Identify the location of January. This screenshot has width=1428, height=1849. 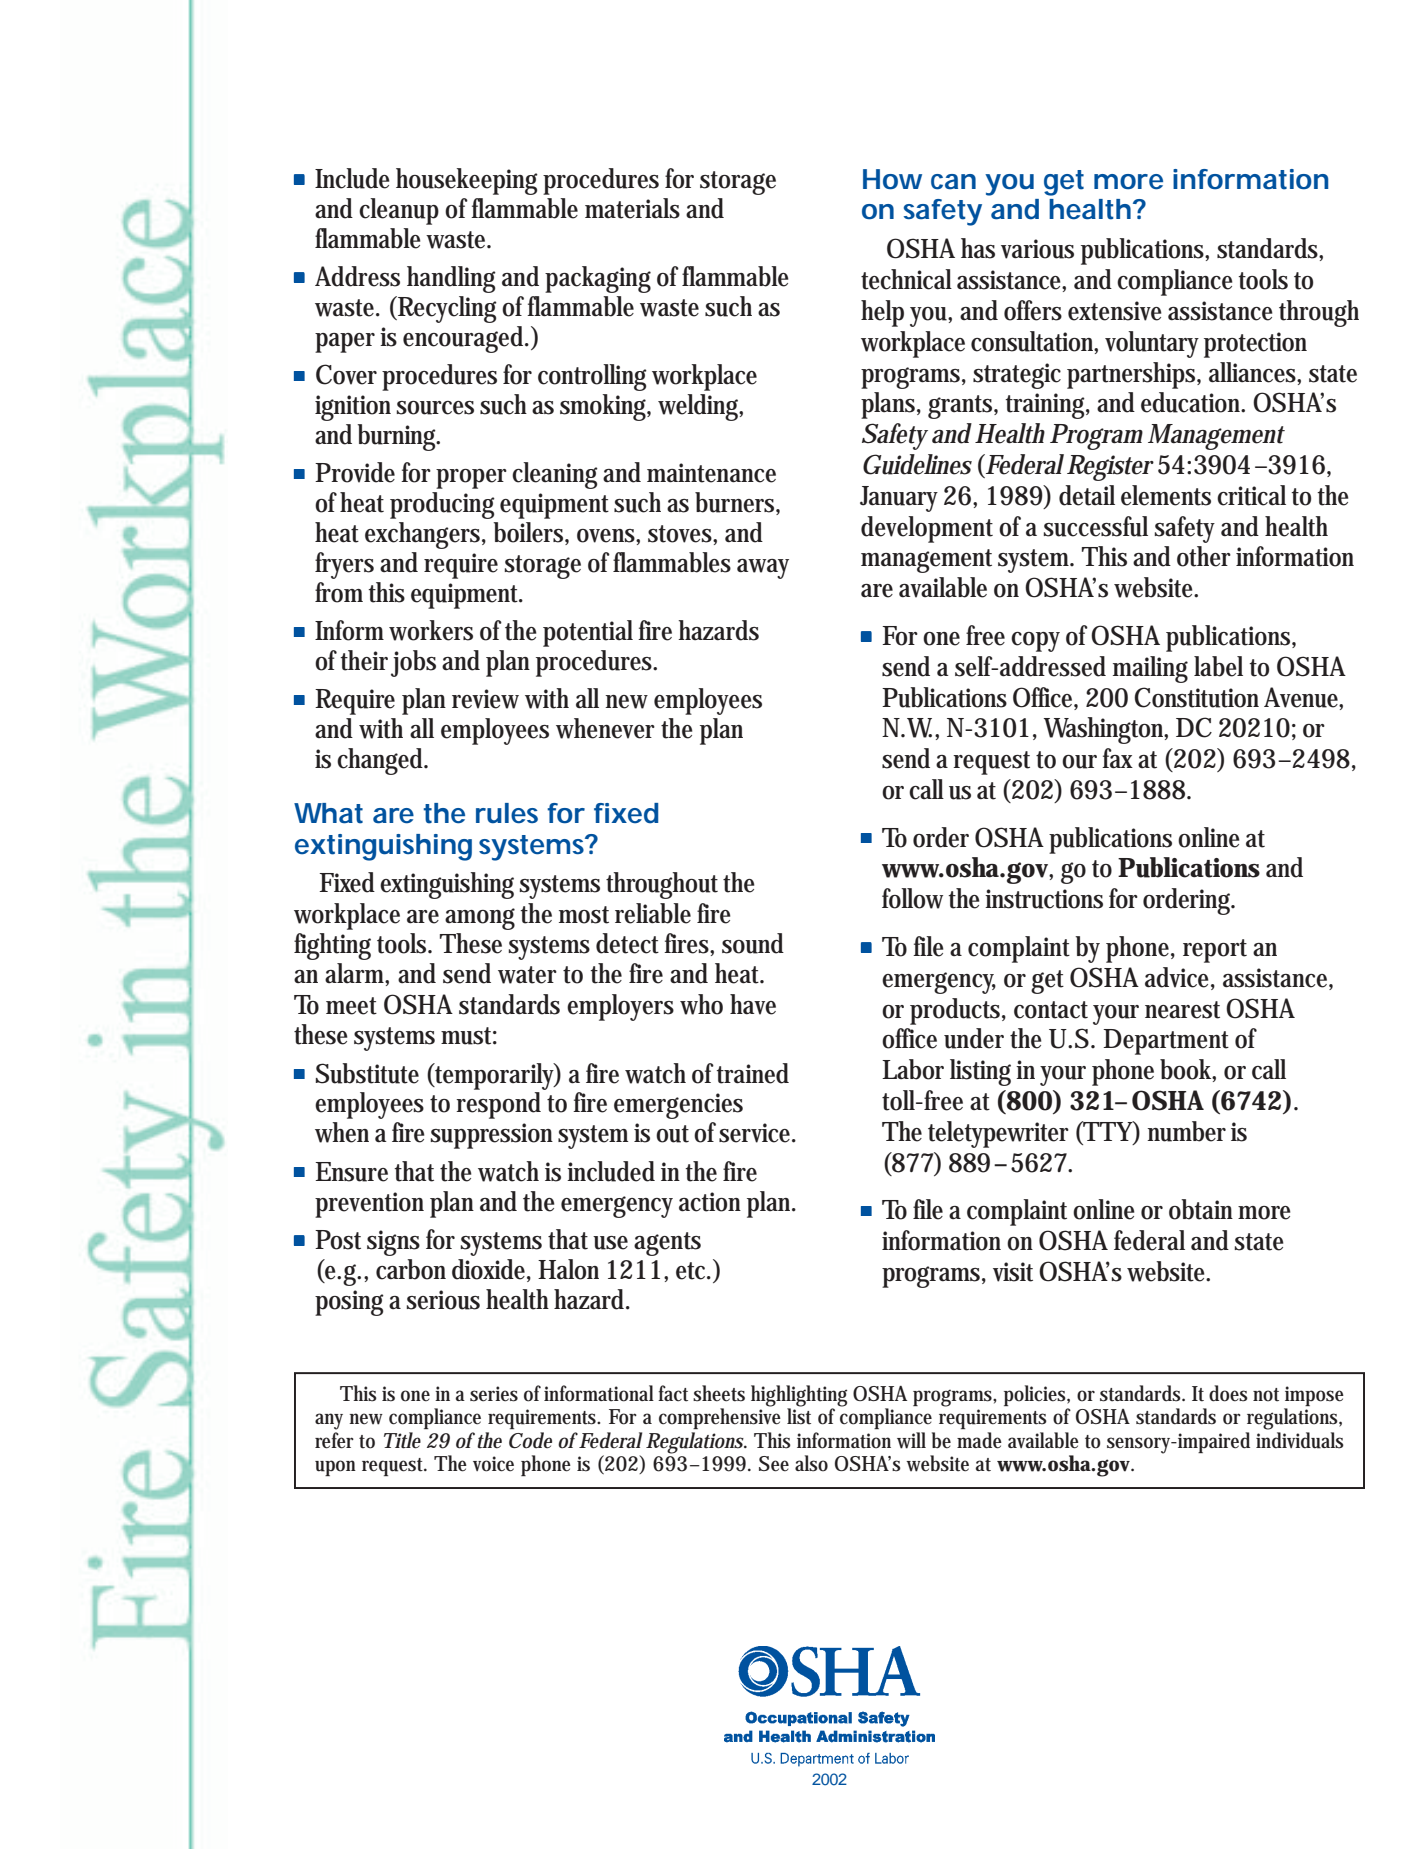
(899, 499).
